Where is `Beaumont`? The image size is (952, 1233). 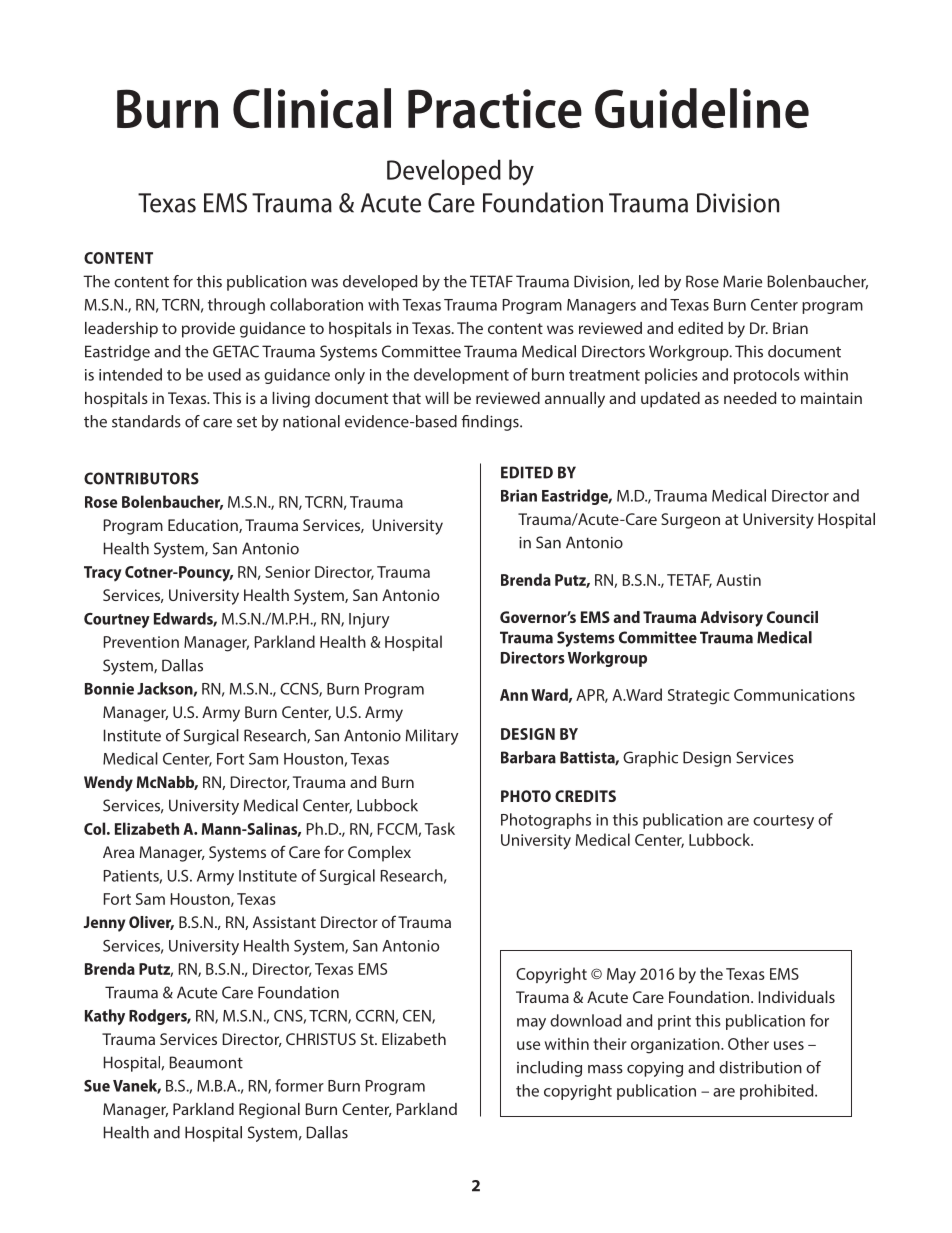
Beaumont is located at coordinates (206, 1062).
